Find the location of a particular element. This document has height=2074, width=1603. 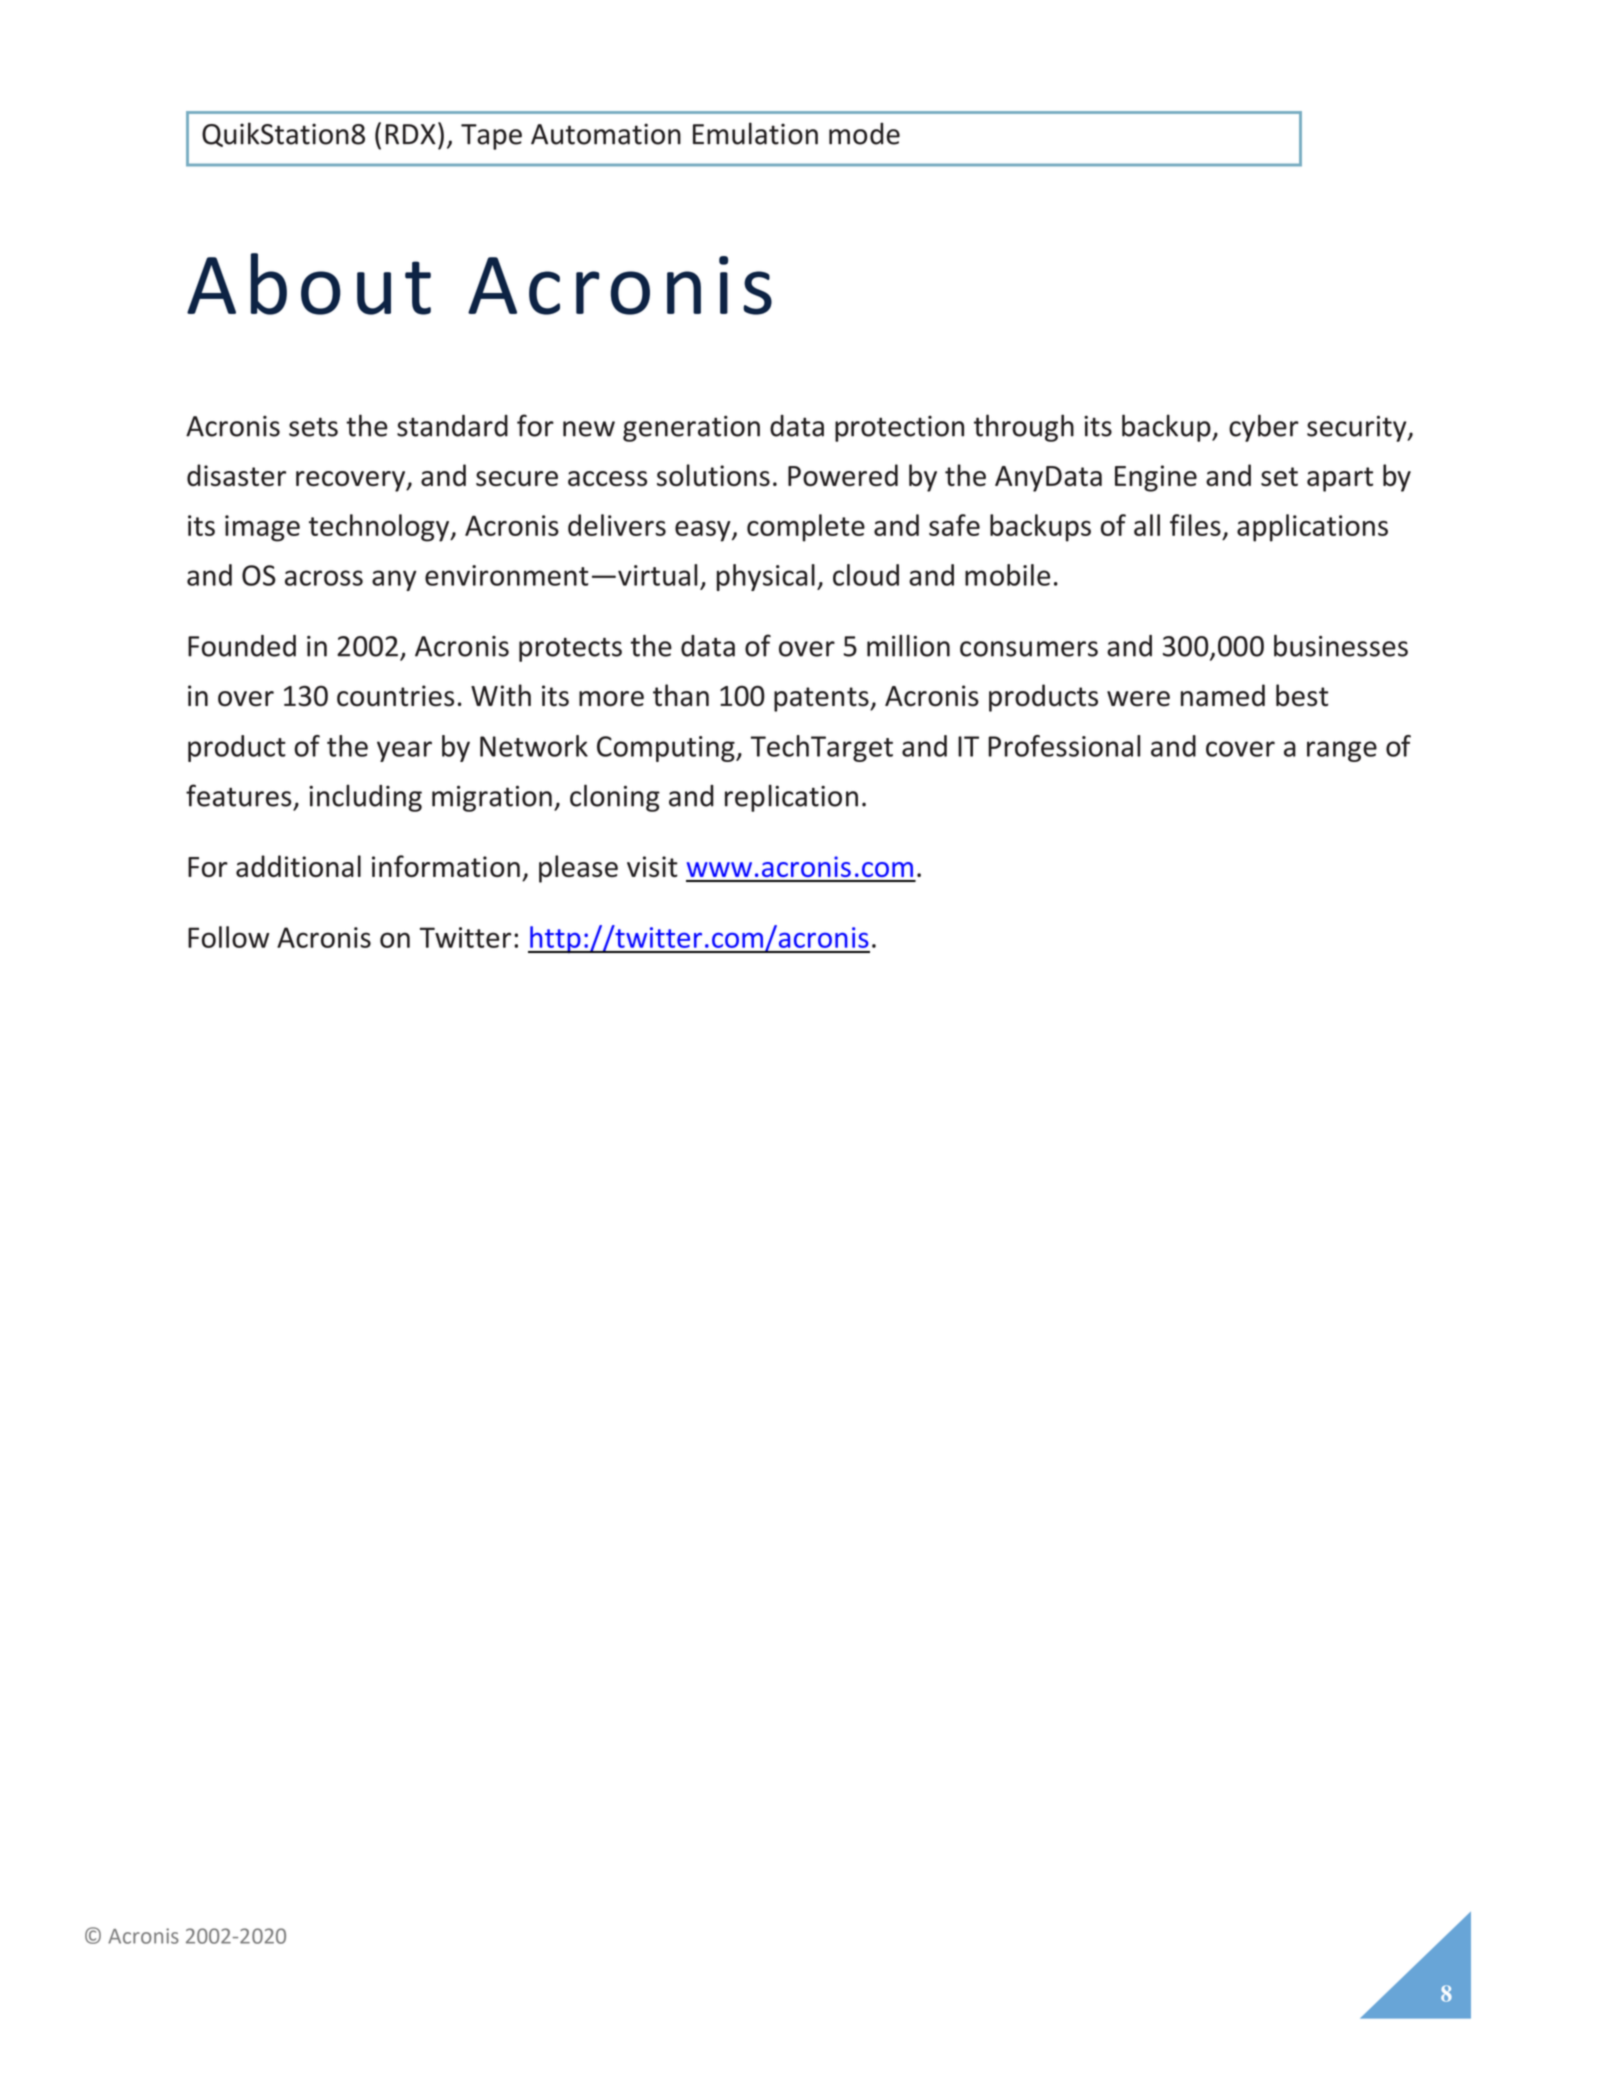

RDX is located at coordinates (411, 134).
